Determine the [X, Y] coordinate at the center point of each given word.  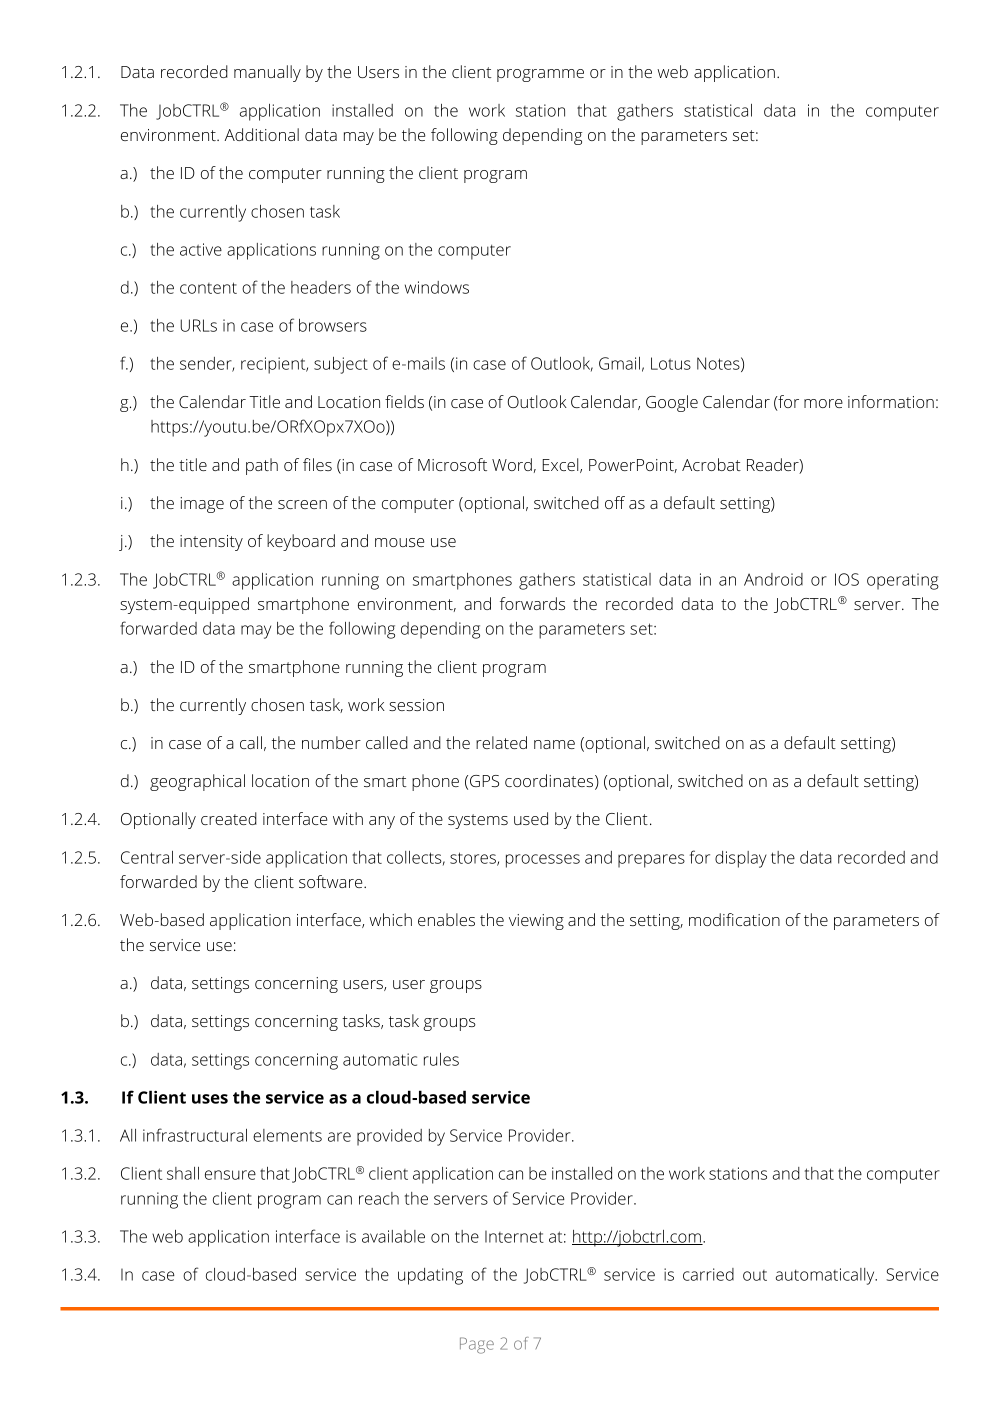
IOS [847, 579]
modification [734, 919]
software [332, 881]
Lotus [671, 363]
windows [437, 287]
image [202, 505]
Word [512, 464]
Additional [262, 134]
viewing [536, 922]
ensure [230, 1175]
